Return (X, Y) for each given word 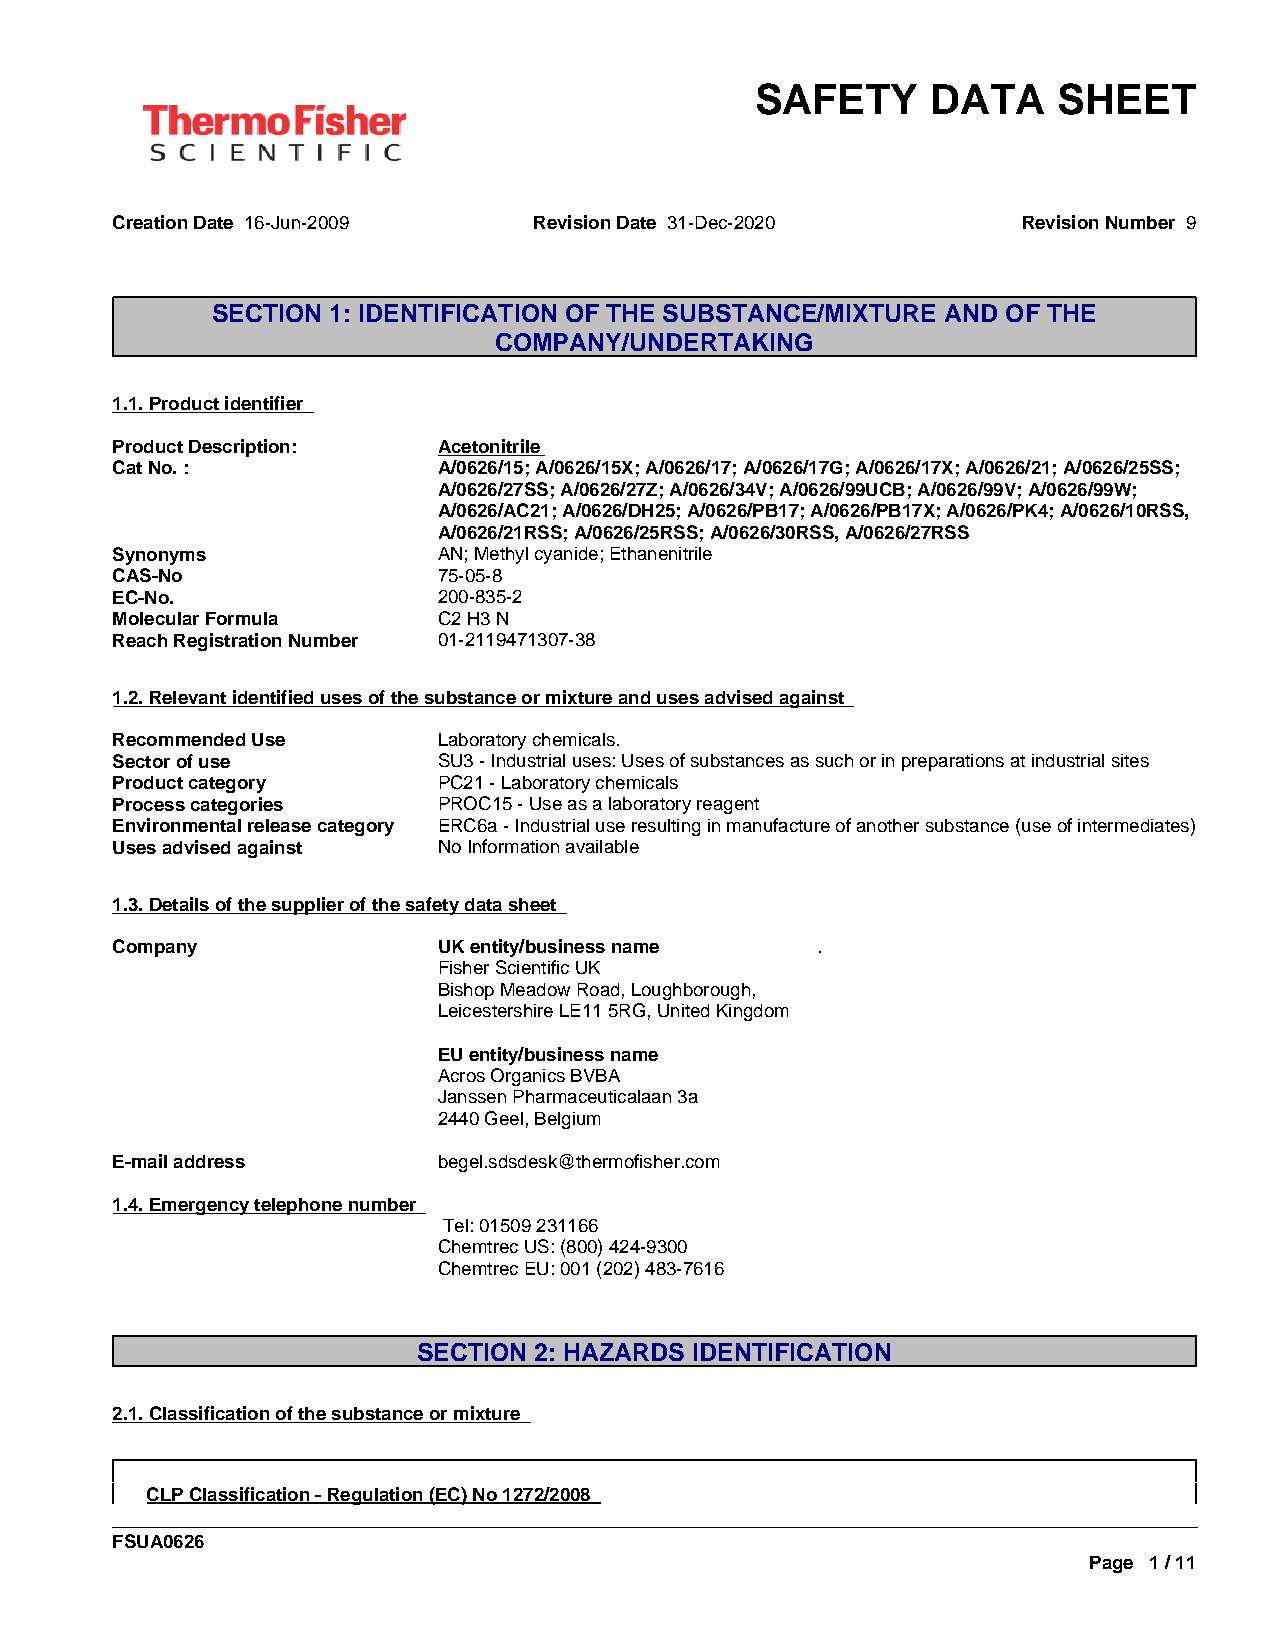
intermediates (1133, 825)
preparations (953, 762)
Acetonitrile (490, 447)
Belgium (567, 1120)
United (683, 1010)
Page (1111, 1564)
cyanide (566, 555)
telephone (298, 1206)
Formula (242, 618)
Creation (150, 222)
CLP (166, 1495)
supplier (307, 906)
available (602, 846)
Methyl (501, 555)
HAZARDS (624, 1352)
